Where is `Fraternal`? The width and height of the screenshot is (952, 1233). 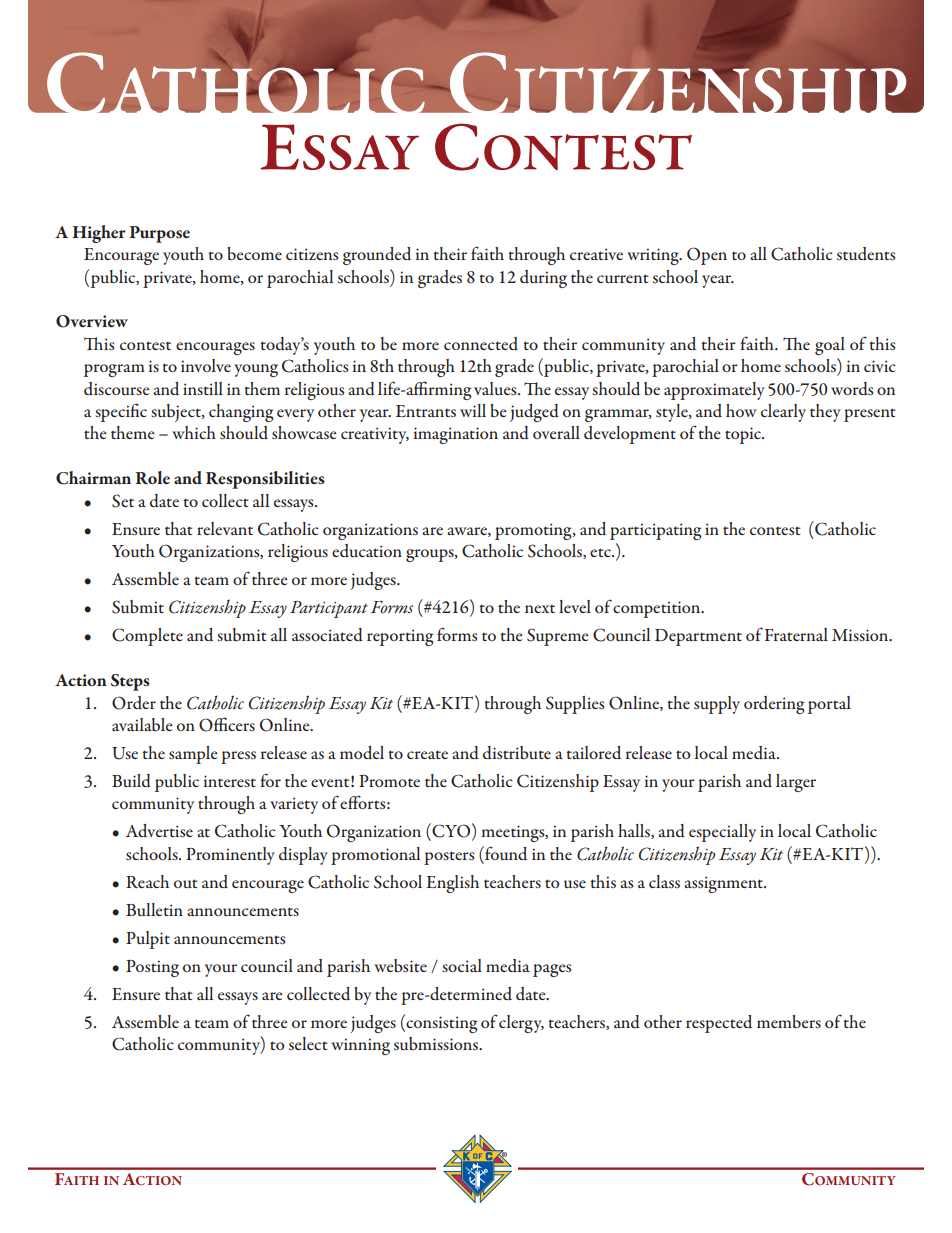 Fraternal is located at coordinates (796, 634).
